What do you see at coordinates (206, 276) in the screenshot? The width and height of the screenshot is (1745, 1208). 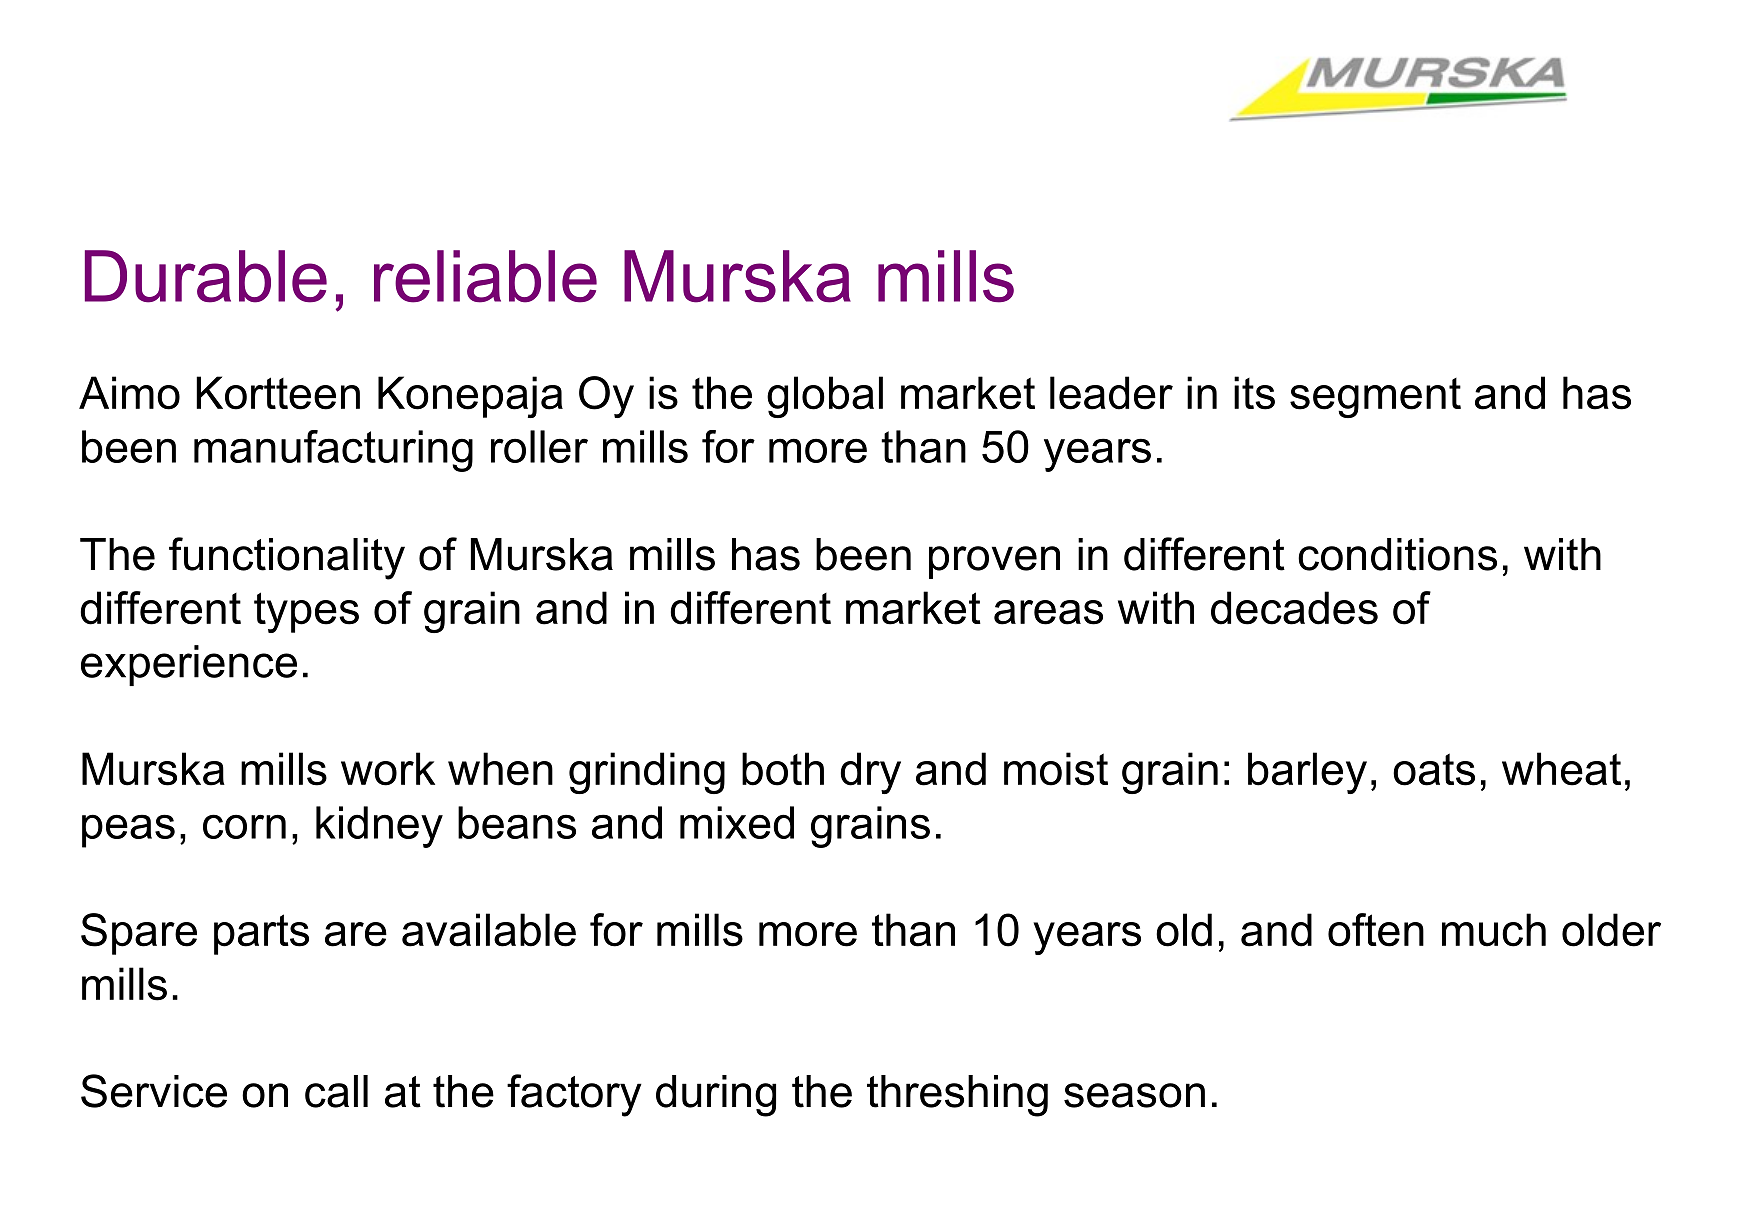 I see `Durable` at bounding box center [206, 276].
